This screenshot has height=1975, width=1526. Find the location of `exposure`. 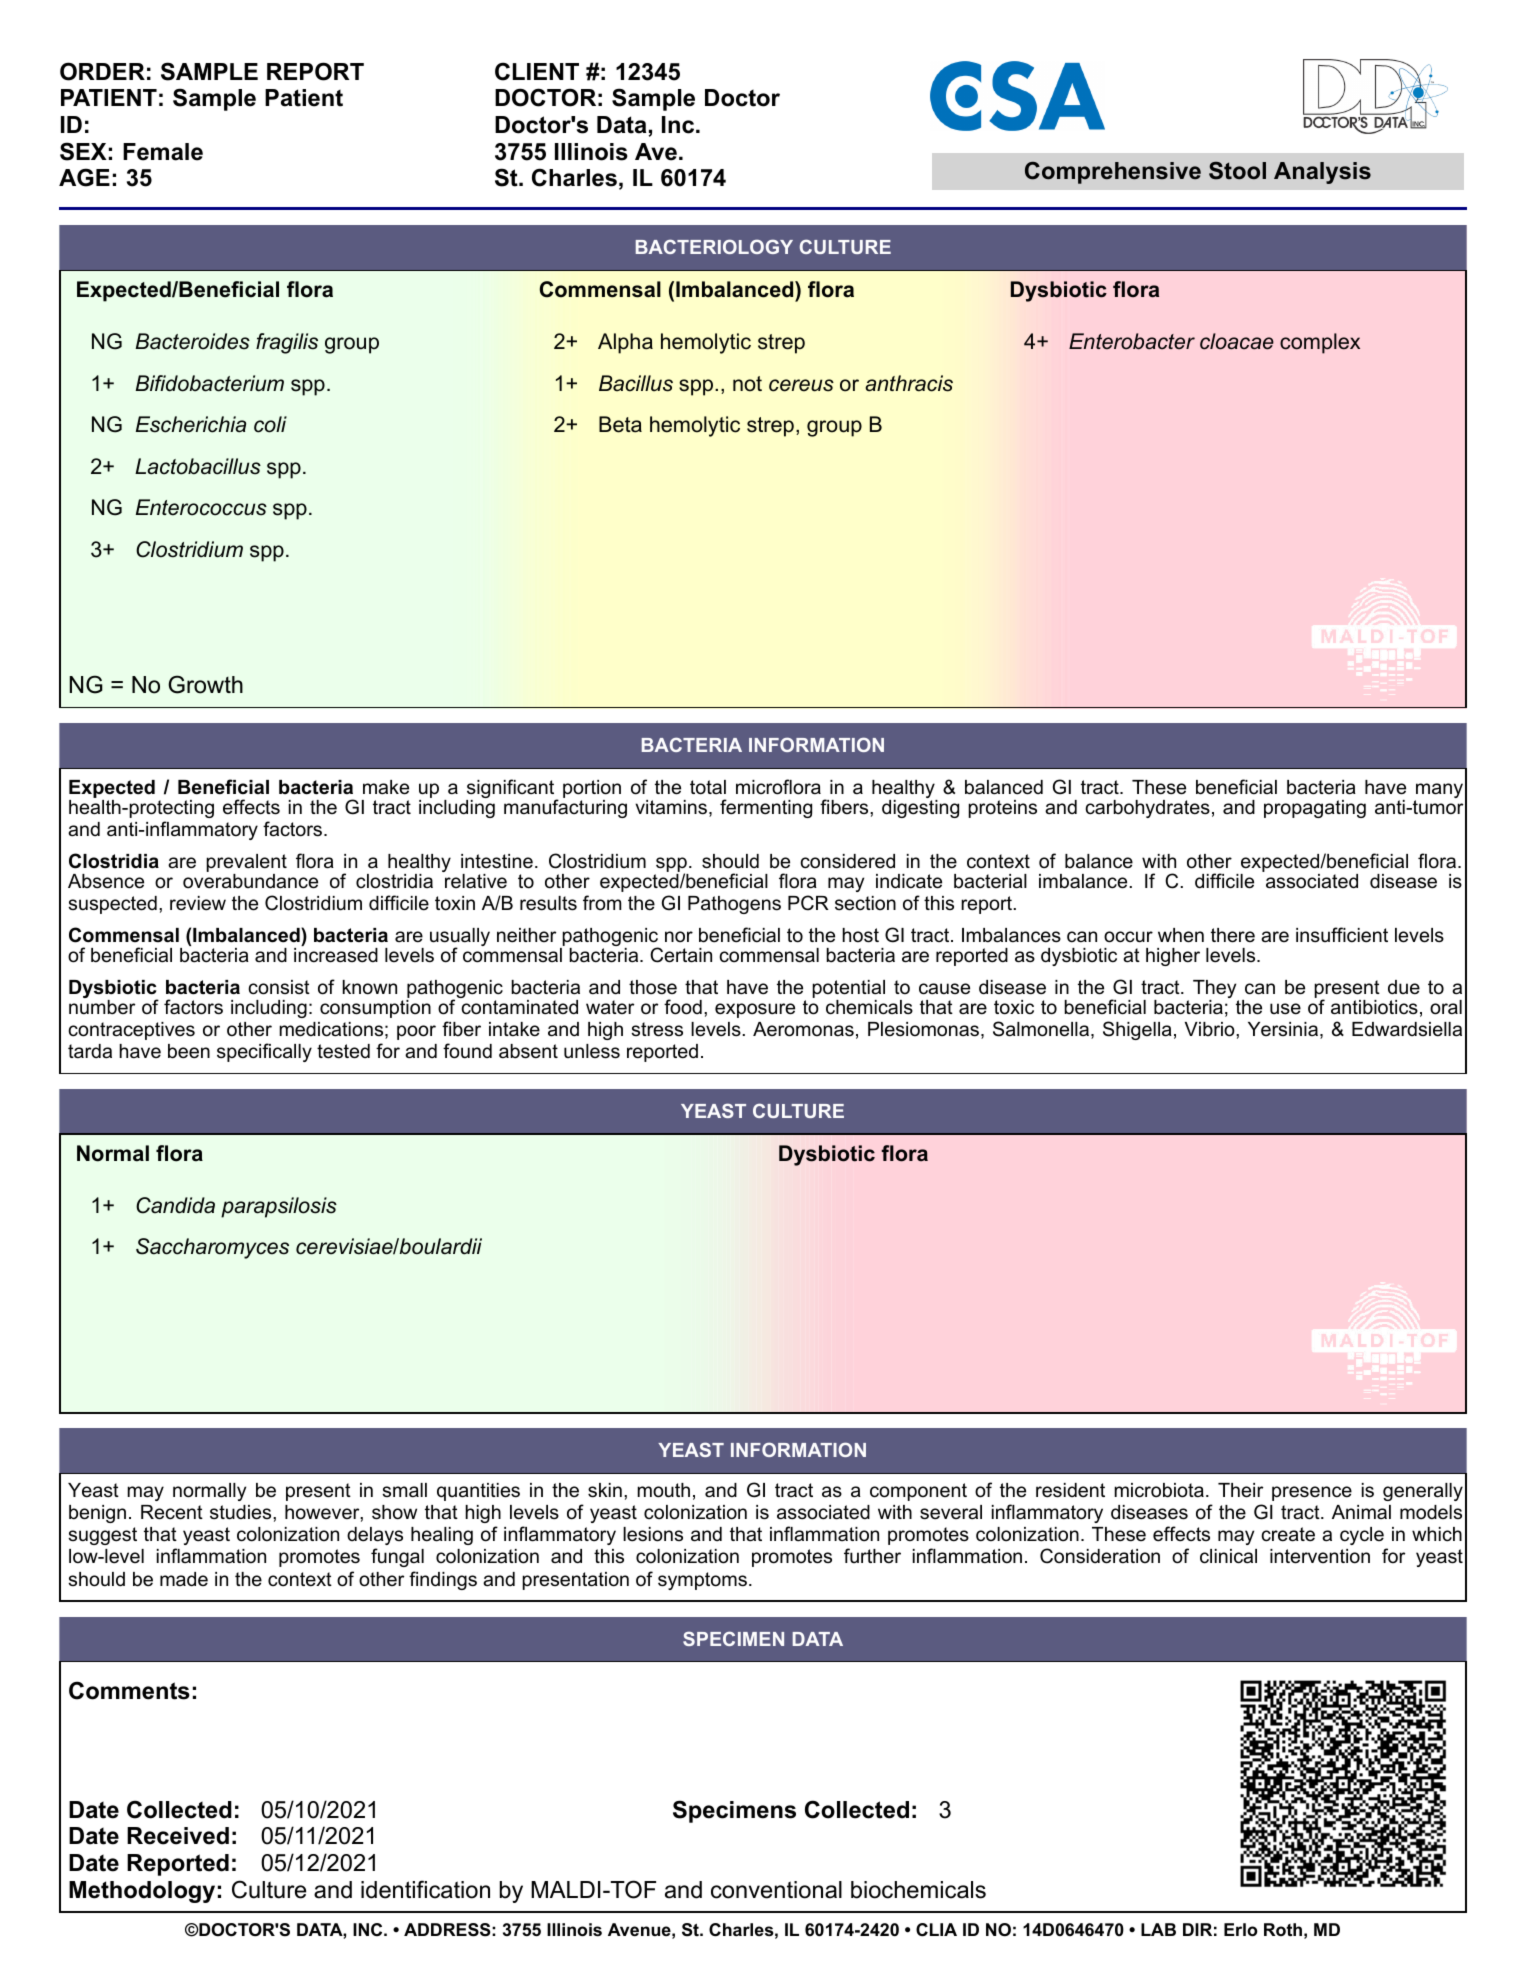

exposure is located at coordinates (755, 1010).
